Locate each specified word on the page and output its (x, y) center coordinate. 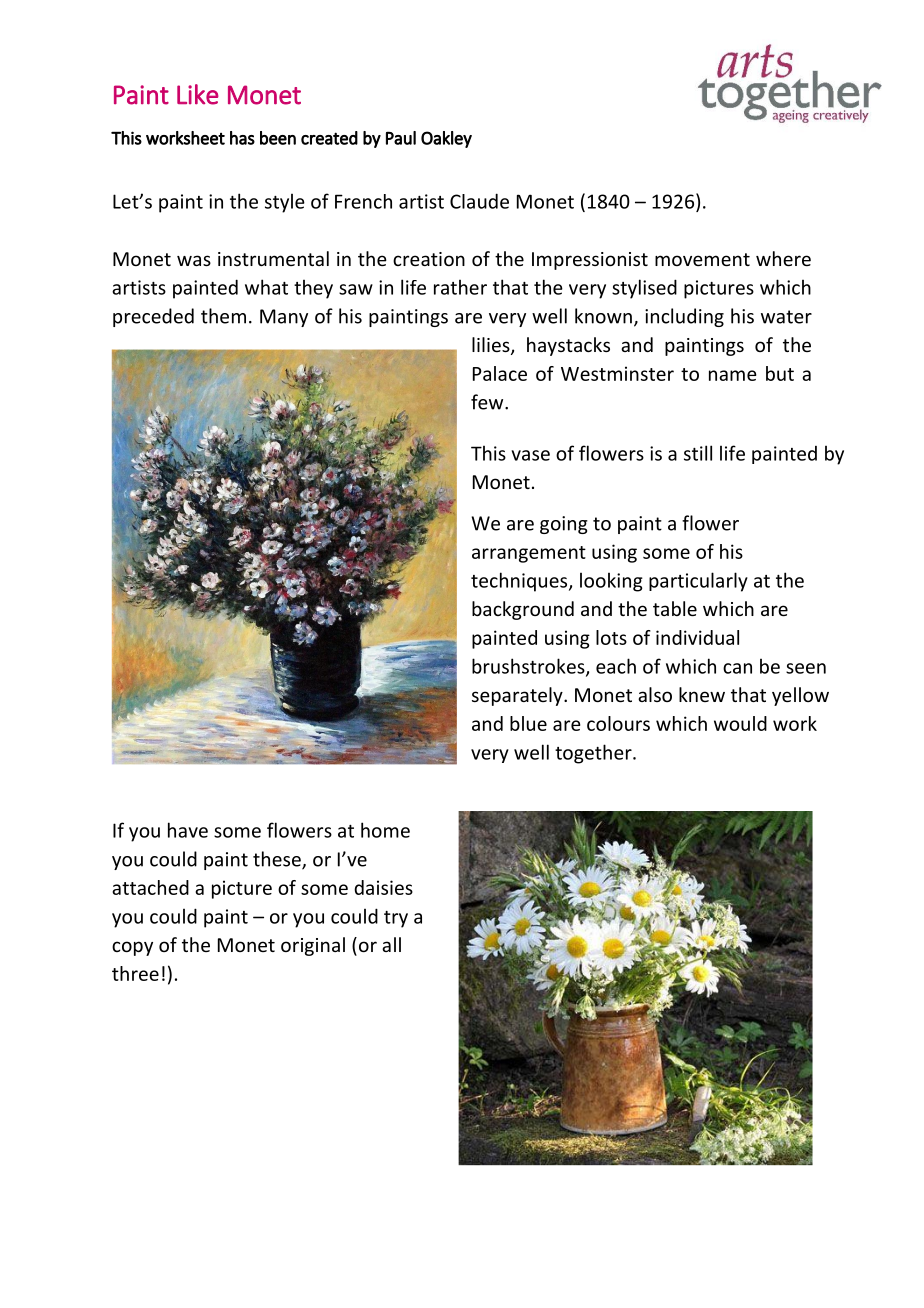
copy (132, 948)
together (594, 754)
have (188, 830)
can (737, 668)
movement (702, 259)
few (488, 402)
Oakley (446, 139)
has (242, 138)
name (733, 375)
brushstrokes (529, 667)
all (391, 944)
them (223, 316)
